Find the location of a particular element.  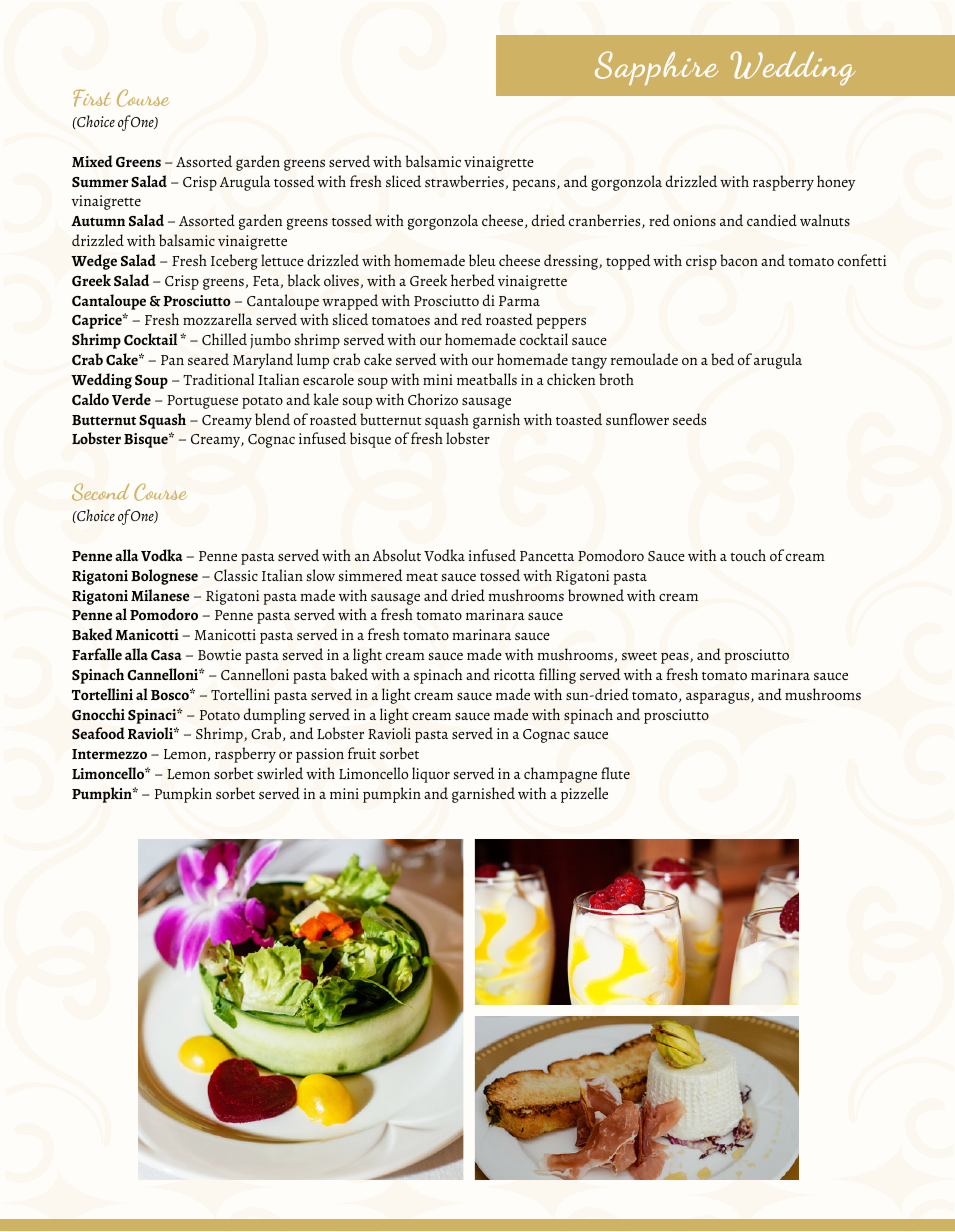

First is located at coordinates (92, 98).
